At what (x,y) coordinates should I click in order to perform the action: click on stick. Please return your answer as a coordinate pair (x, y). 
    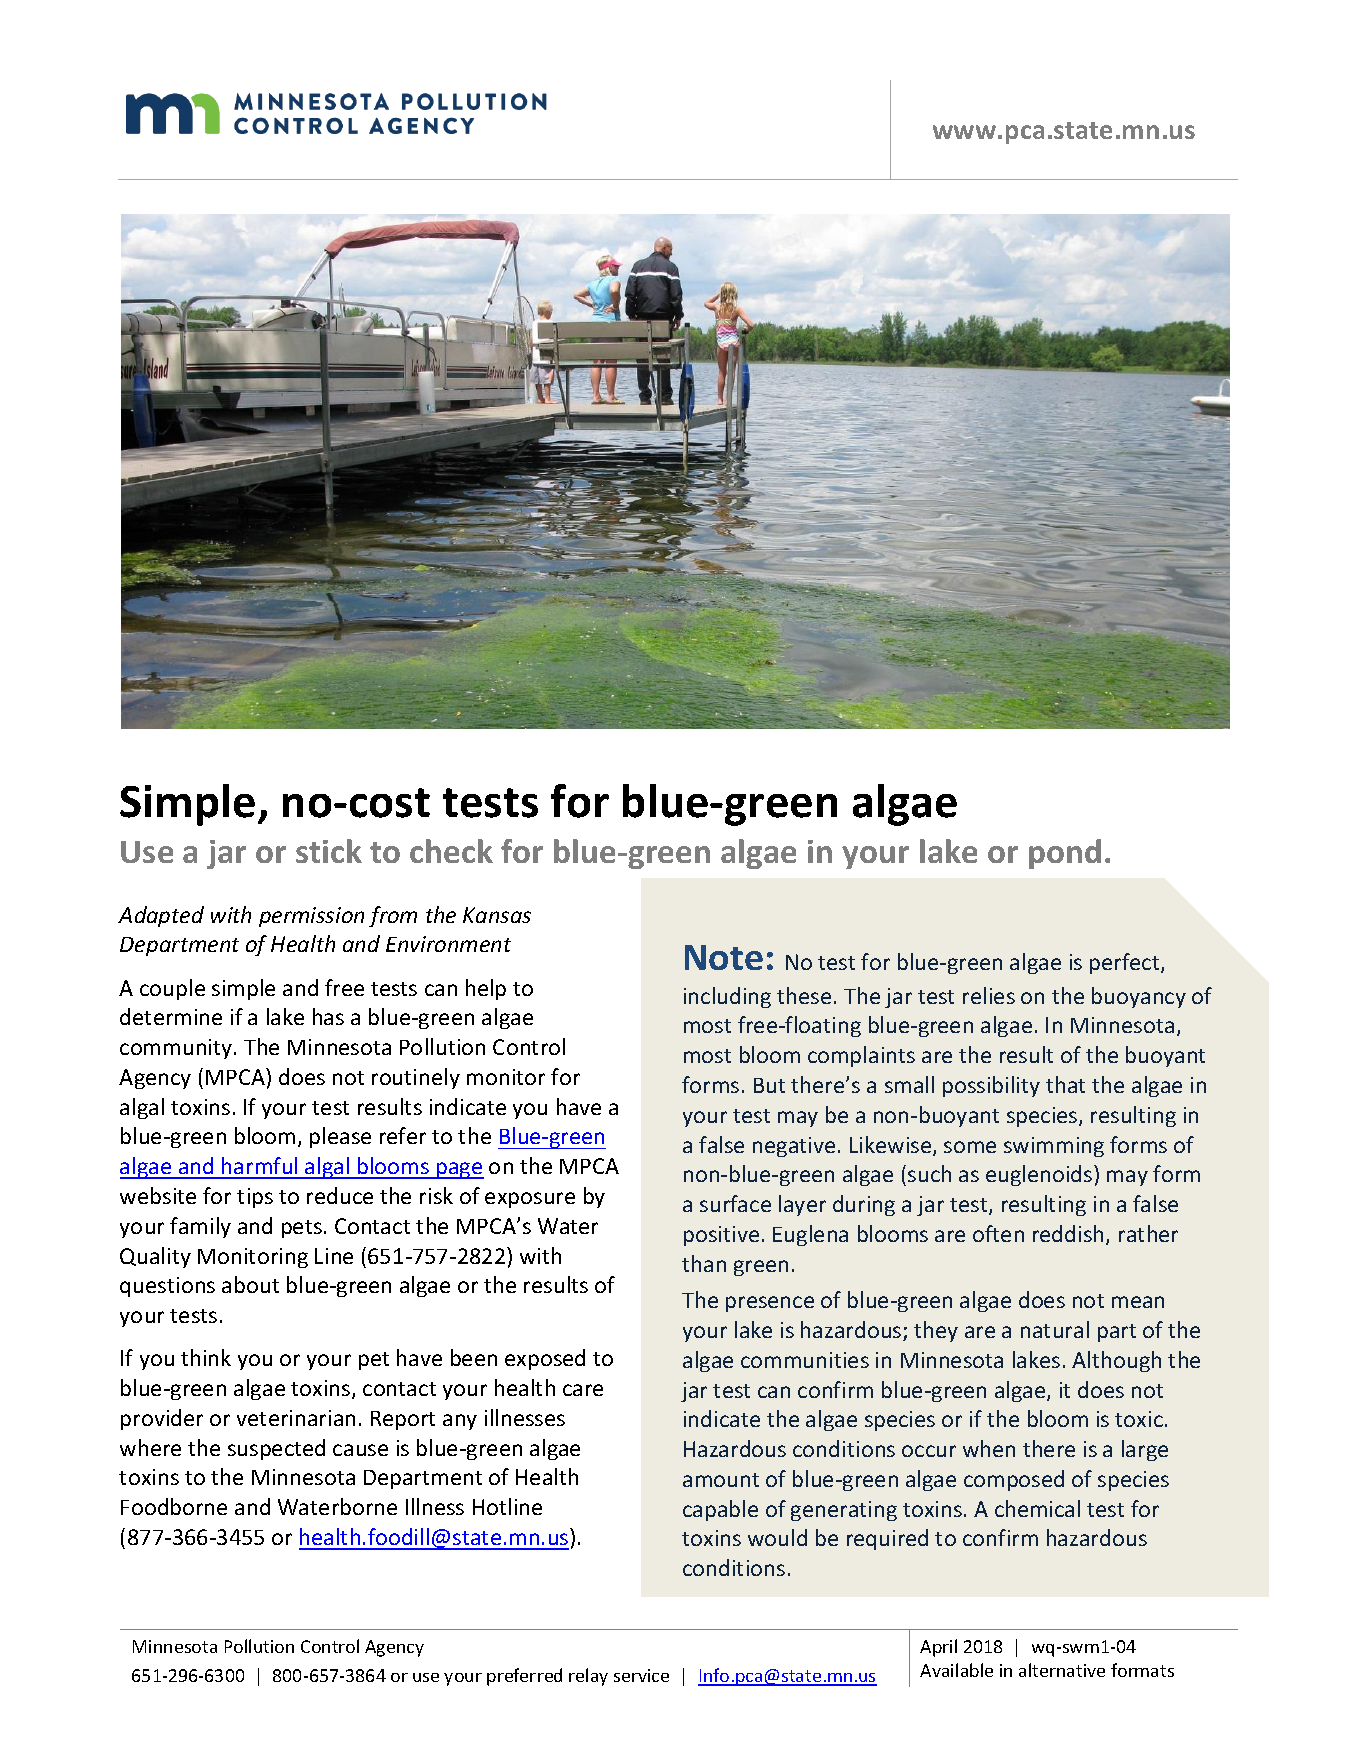
    Looking at the image, I should click on (329, 851).
